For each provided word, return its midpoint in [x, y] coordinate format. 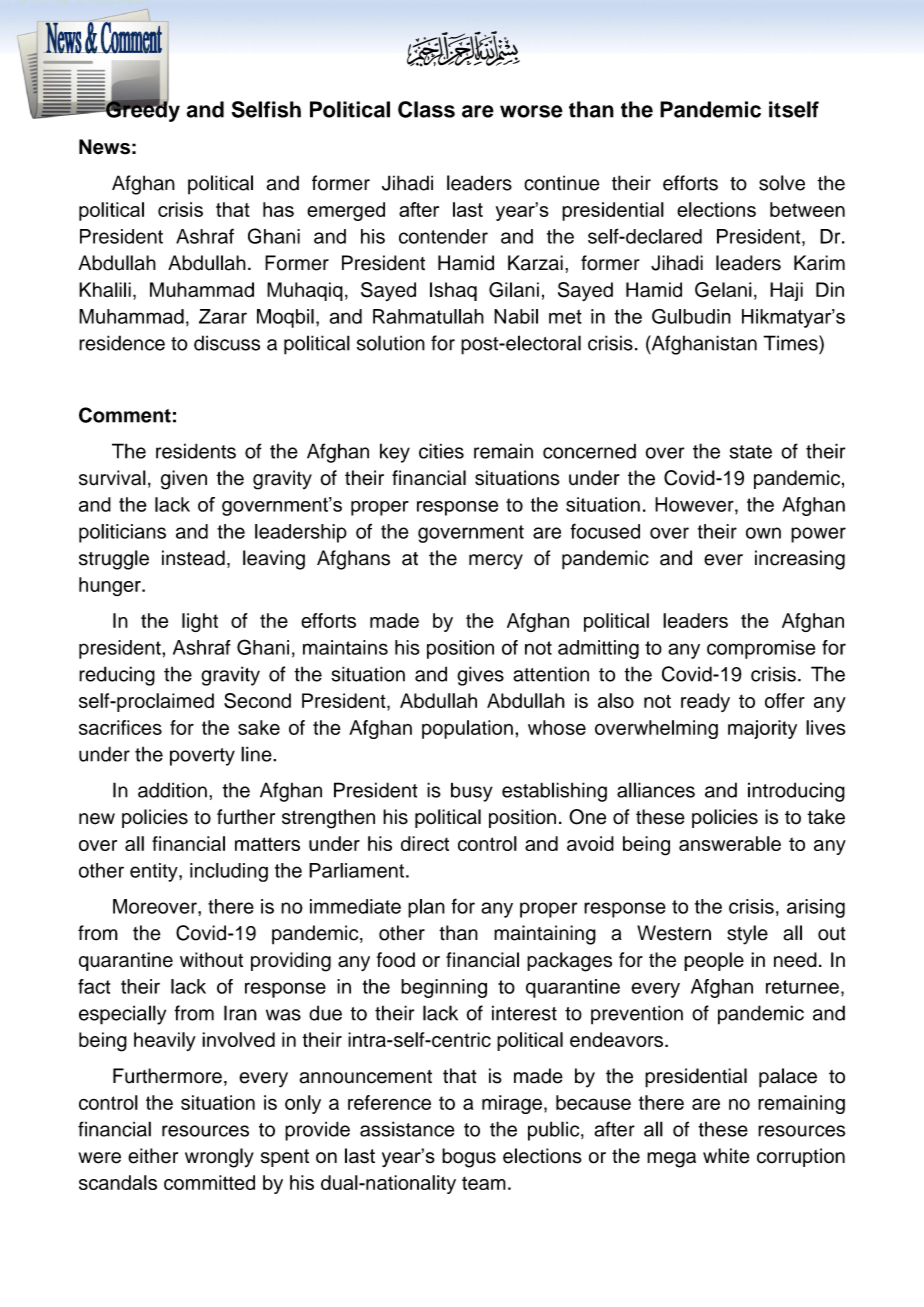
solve [782, 183]
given [184, 480]
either [153, 1156]
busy [472, 792]
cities [441, 451]
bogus [469, 1158]
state [751, 452]
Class [426, 109]
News [104, 147]
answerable [730, 843]
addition [172, 790]
